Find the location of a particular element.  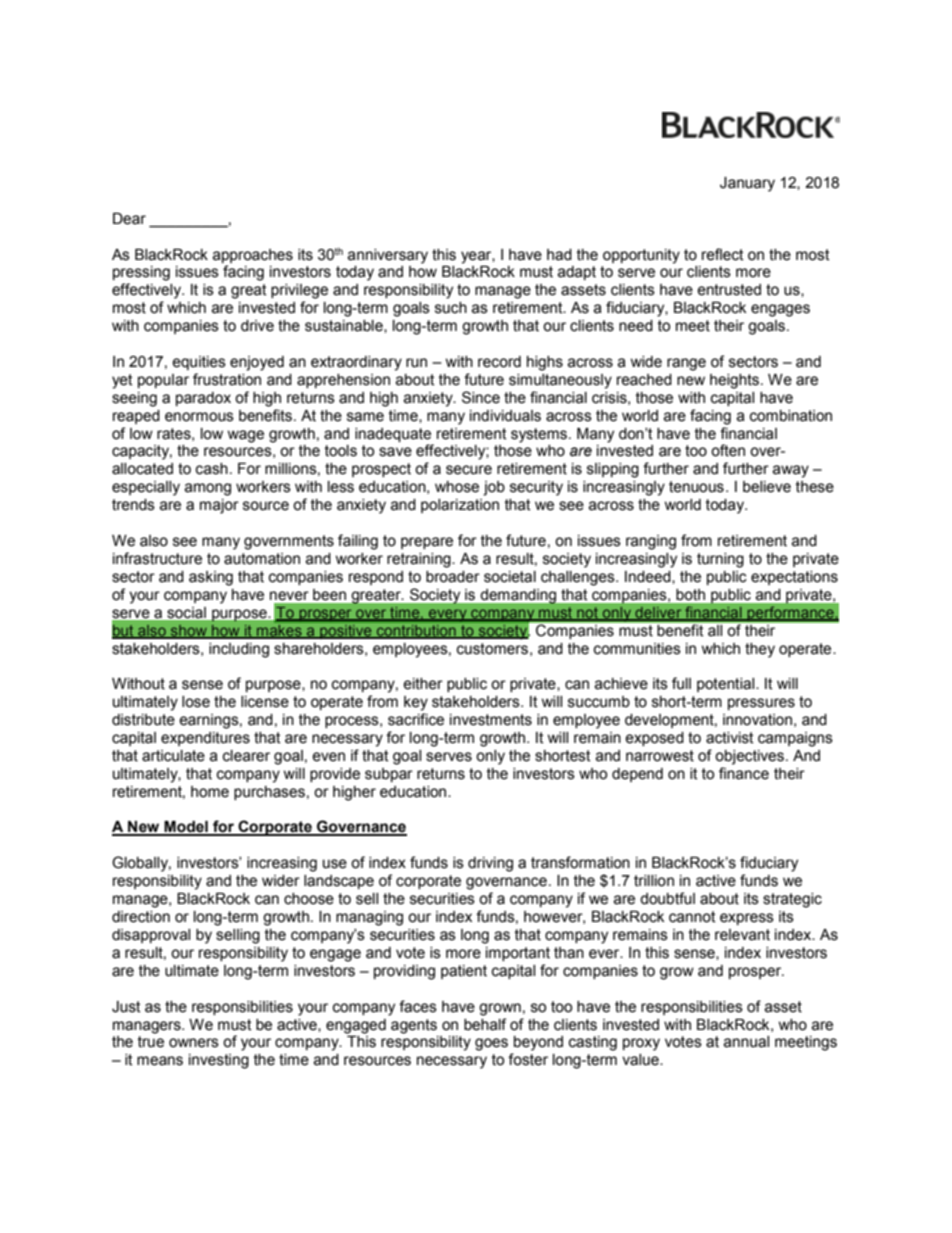

driving is located at coordinates (490, 864).
